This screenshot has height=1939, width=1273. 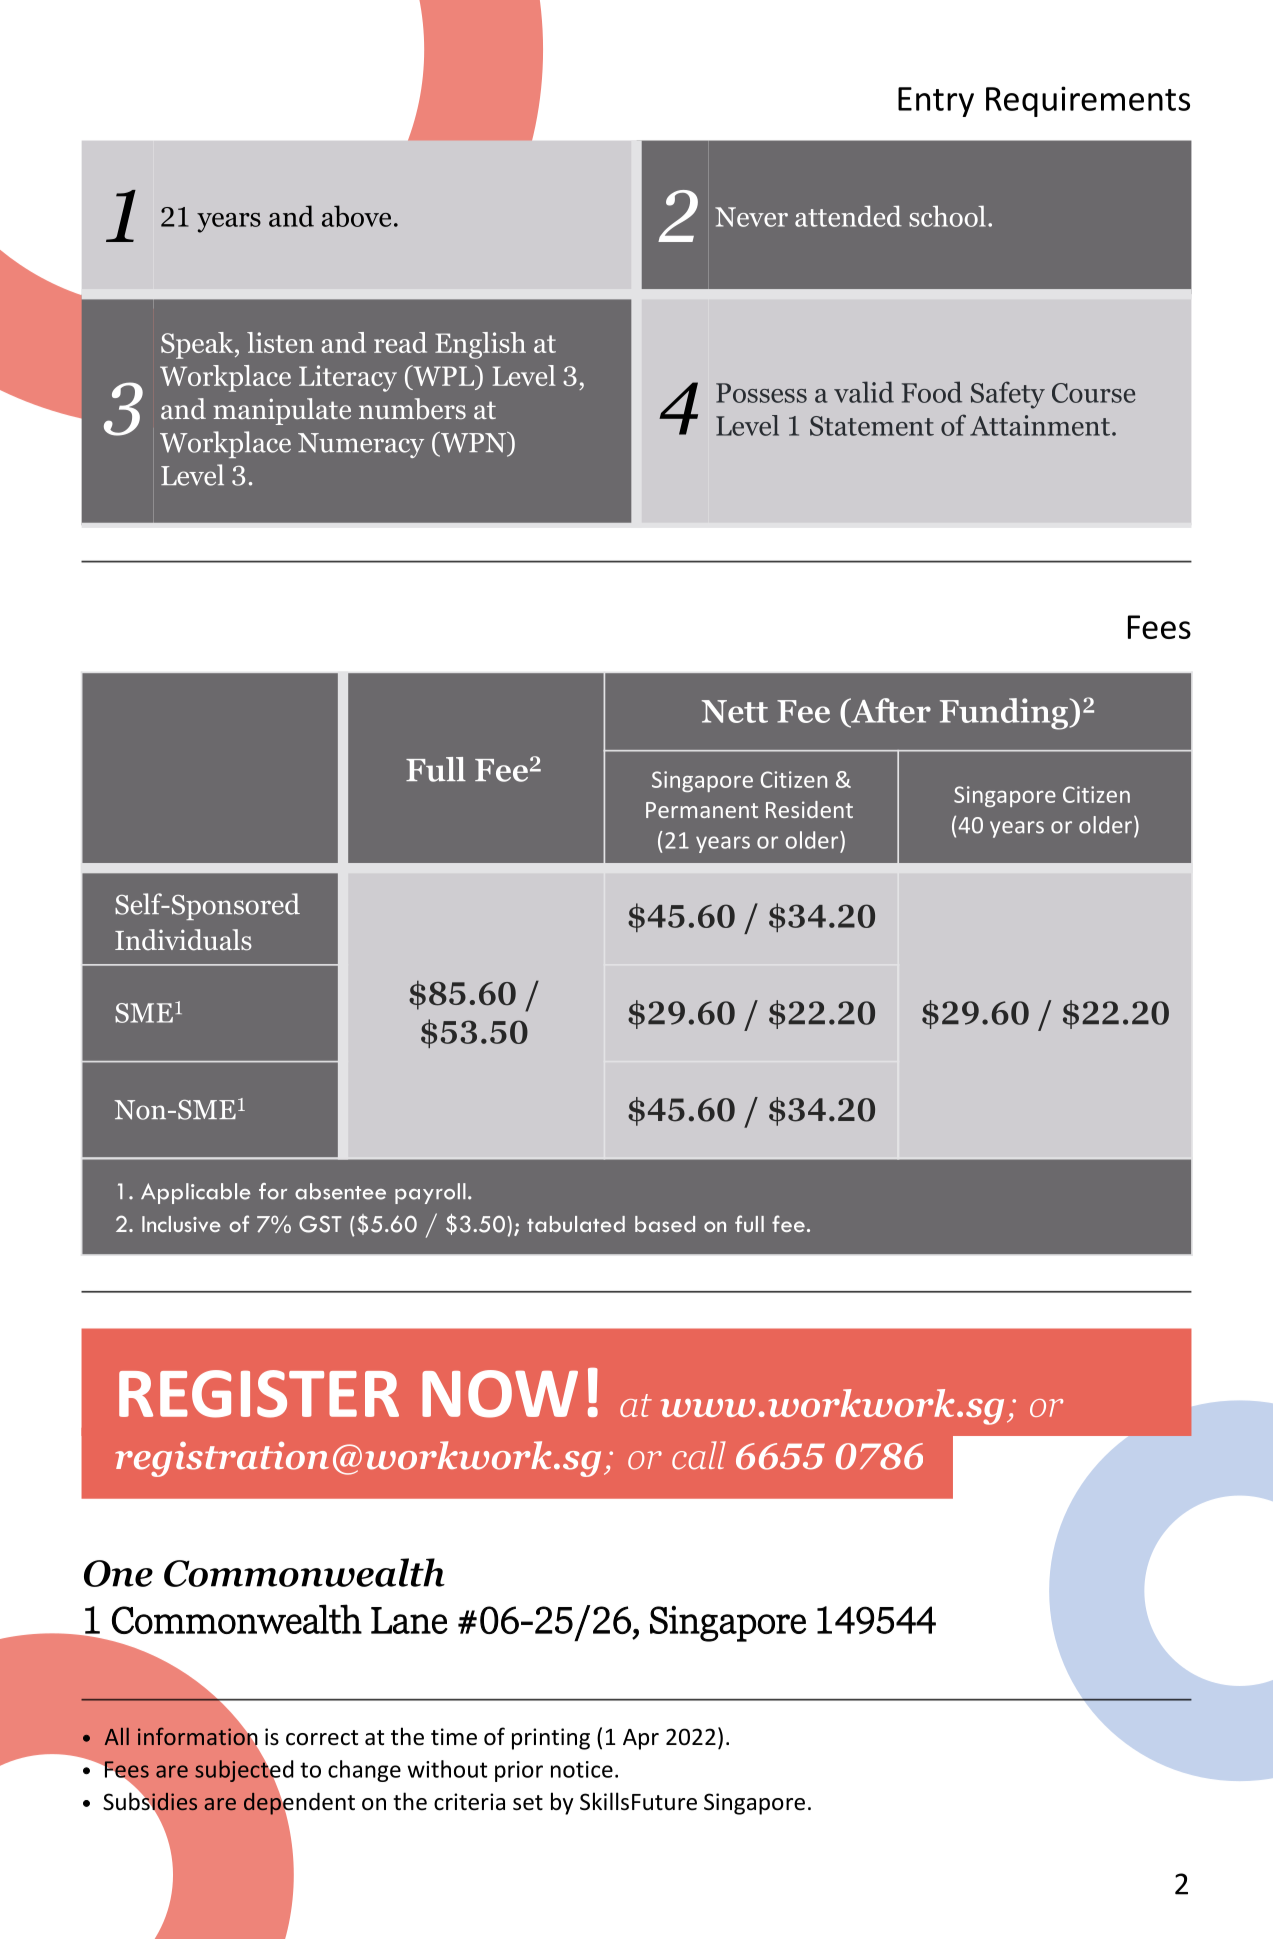 I want to click on based, so click(x=665, y=1224).
